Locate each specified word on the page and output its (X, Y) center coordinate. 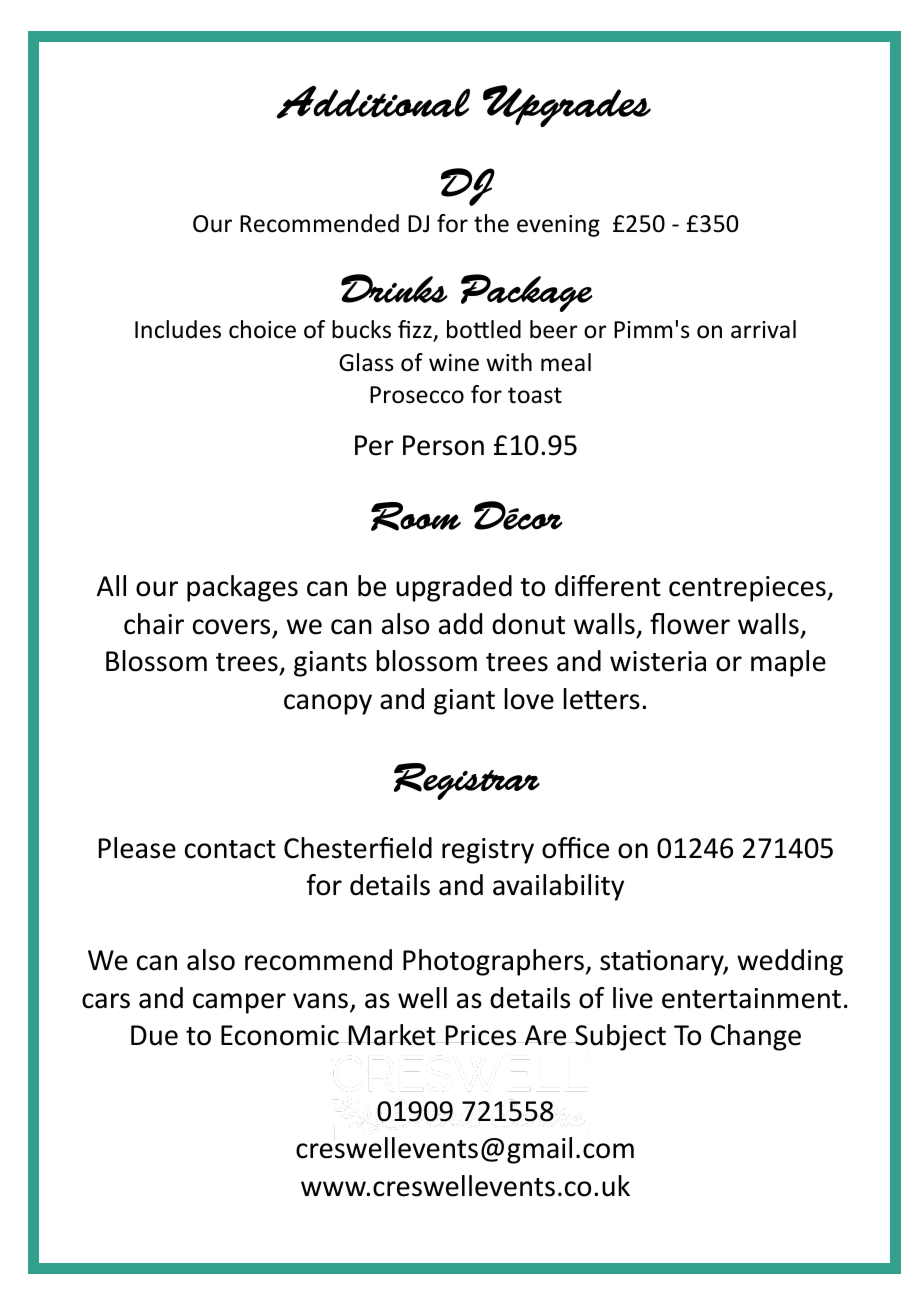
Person (443, 445)
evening (558, 226)
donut (528, 624)
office (575, 848)
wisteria (658, 661)
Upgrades (567, 106)
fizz (416, 330)
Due (154, 1035)
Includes (178, 329)
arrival (763, 329)
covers (231, 627)
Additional (373, 102)
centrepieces (748, 589)
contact (230, 849)
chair (154, 624)
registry (488, 851)
